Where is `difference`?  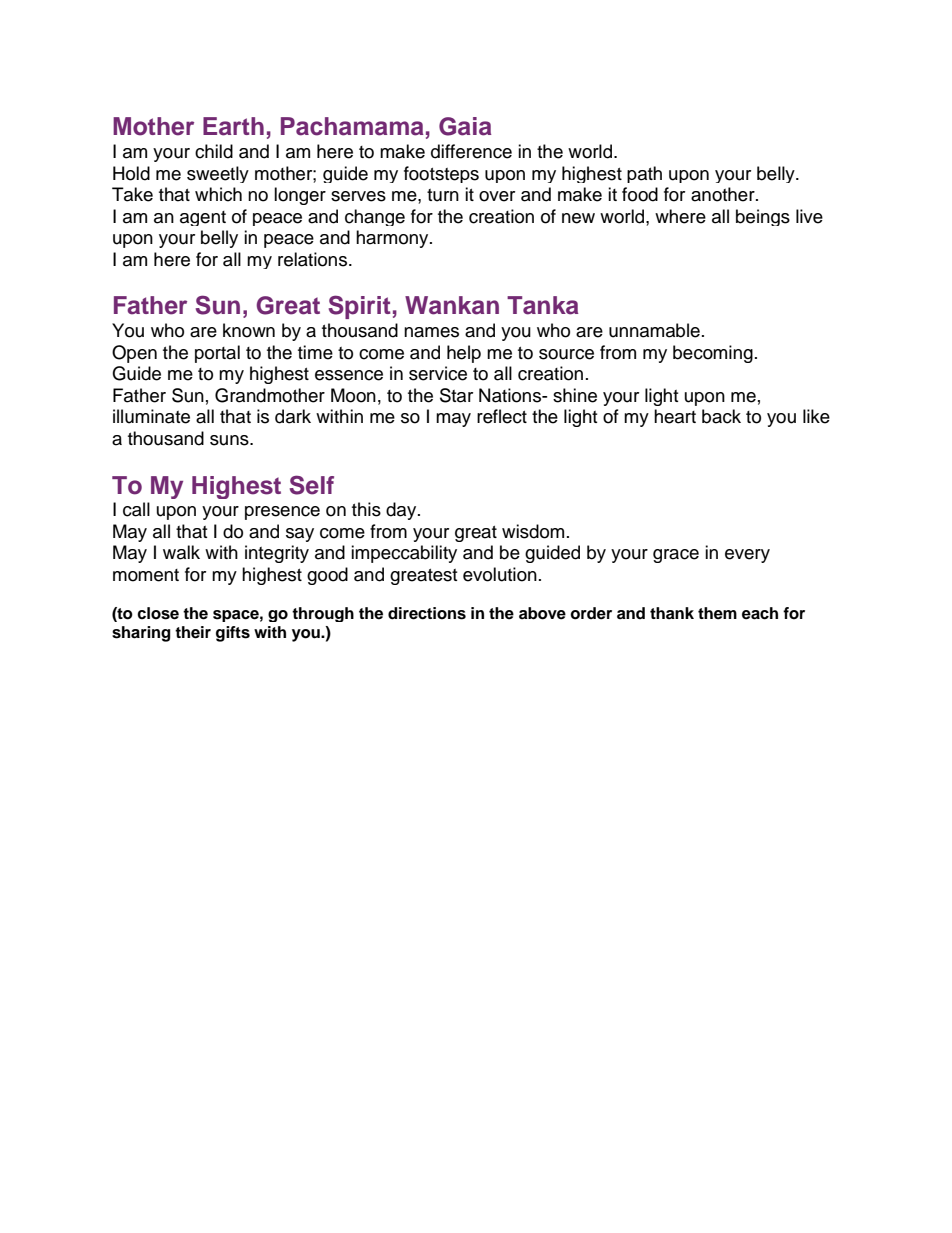 difference is located at coordinates (471, 151).
